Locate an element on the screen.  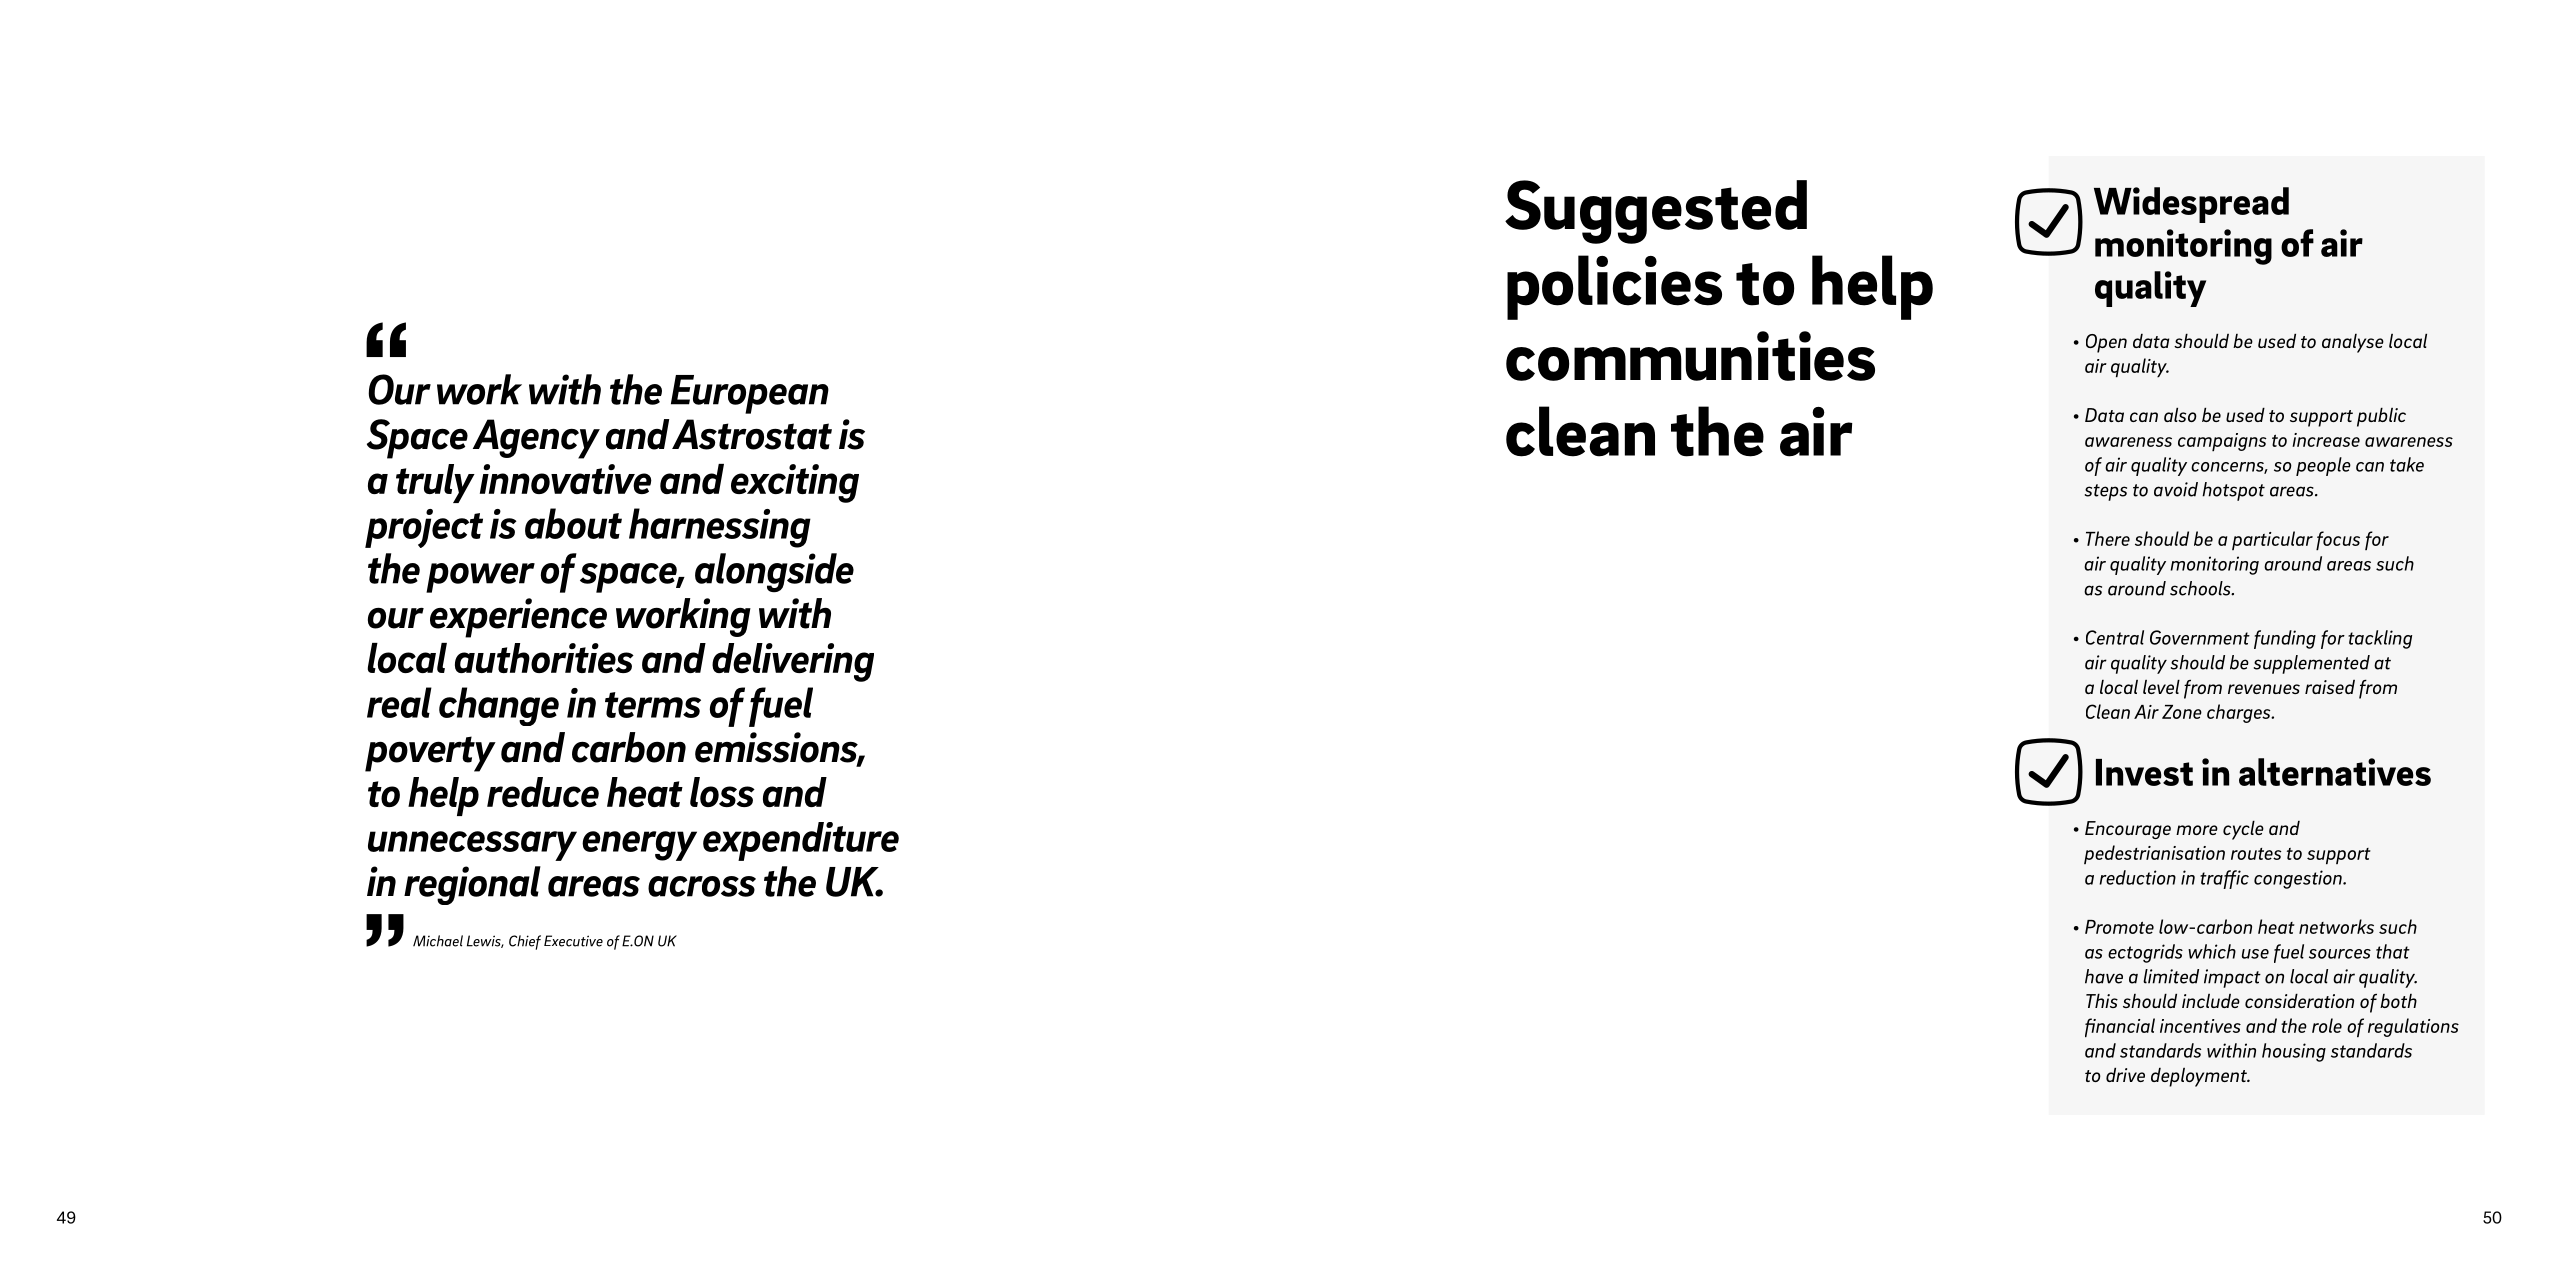
Agency is located at coordinates (536, 439).
